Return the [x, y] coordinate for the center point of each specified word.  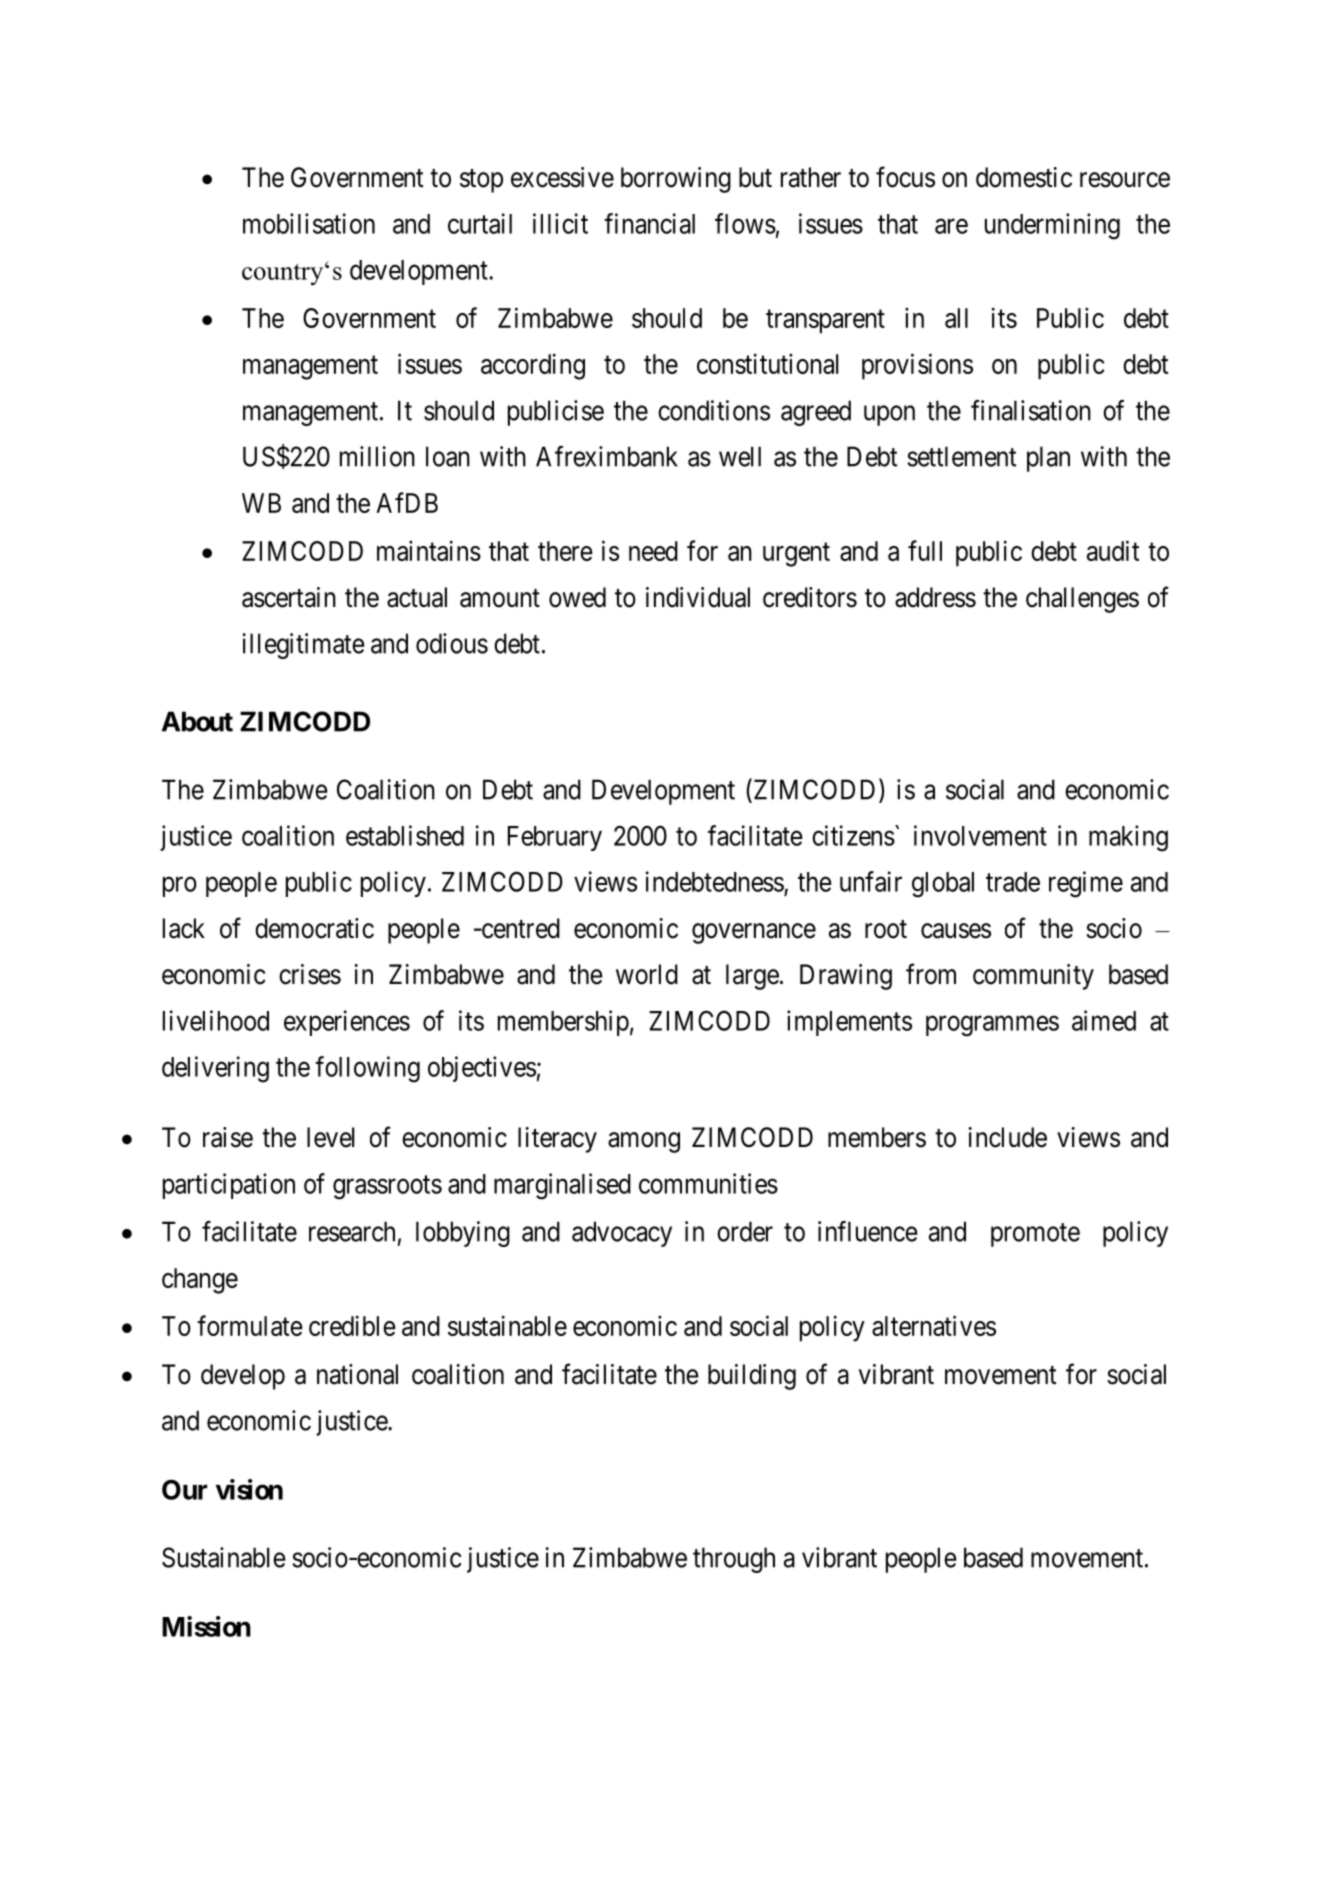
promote [1035, 1235]
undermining [1052, 226]
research [352, 1231]
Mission [206, 1626]
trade [1013, 882]
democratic [314, 928]
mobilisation [309, 223]
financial [649, 223]
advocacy [622, 1234]
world [647, 974]
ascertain [289, 597]
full [925, 550]
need [653, 551]
